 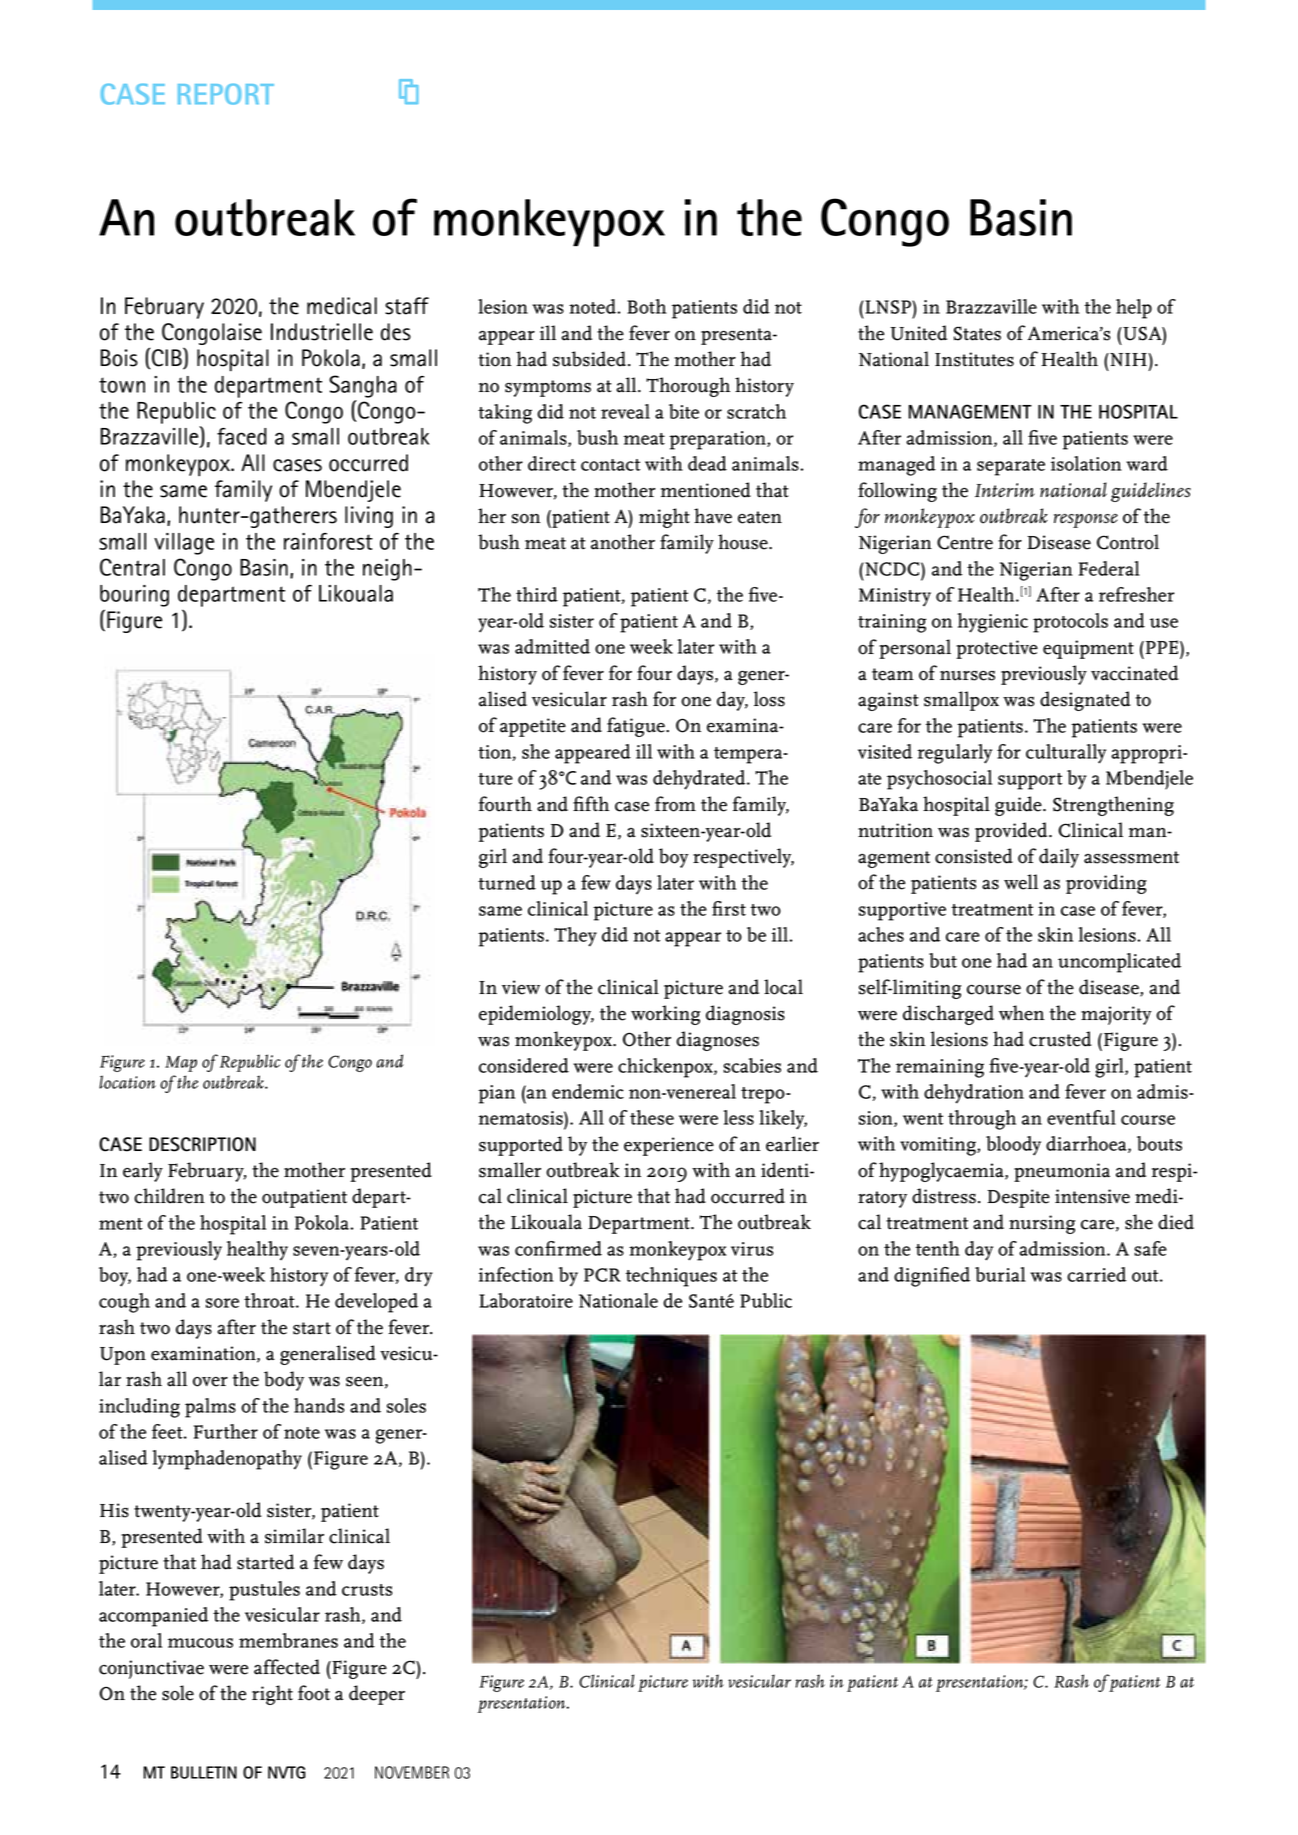 What do you see at coordinates (184, 544) in the screenshot?
I see `village` at bounding box center [184, 544].
